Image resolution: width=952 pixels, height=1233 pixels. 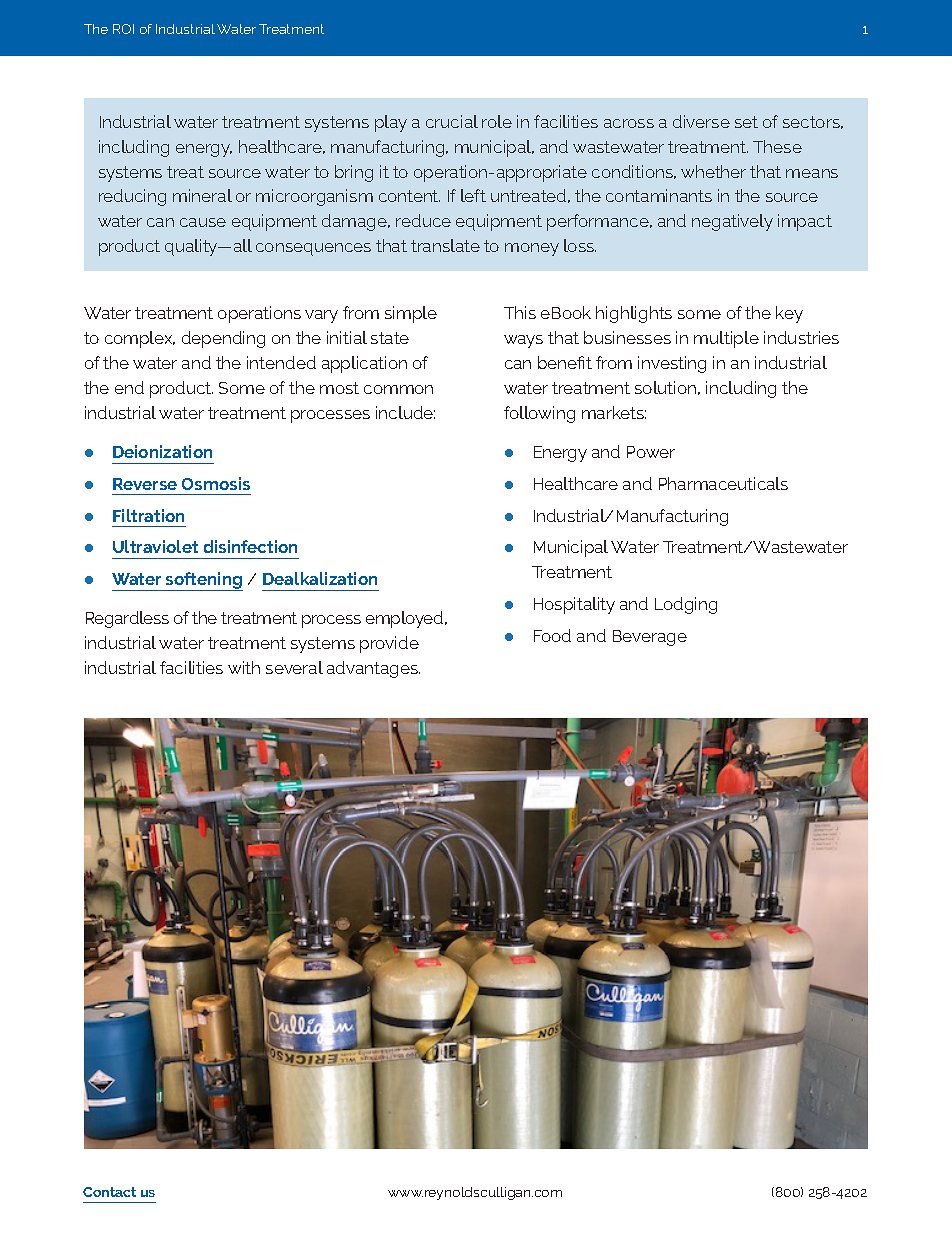 What do you see at coordinates (203, 581) in the image?
I see `softening` at bounding box center [203, 581].
